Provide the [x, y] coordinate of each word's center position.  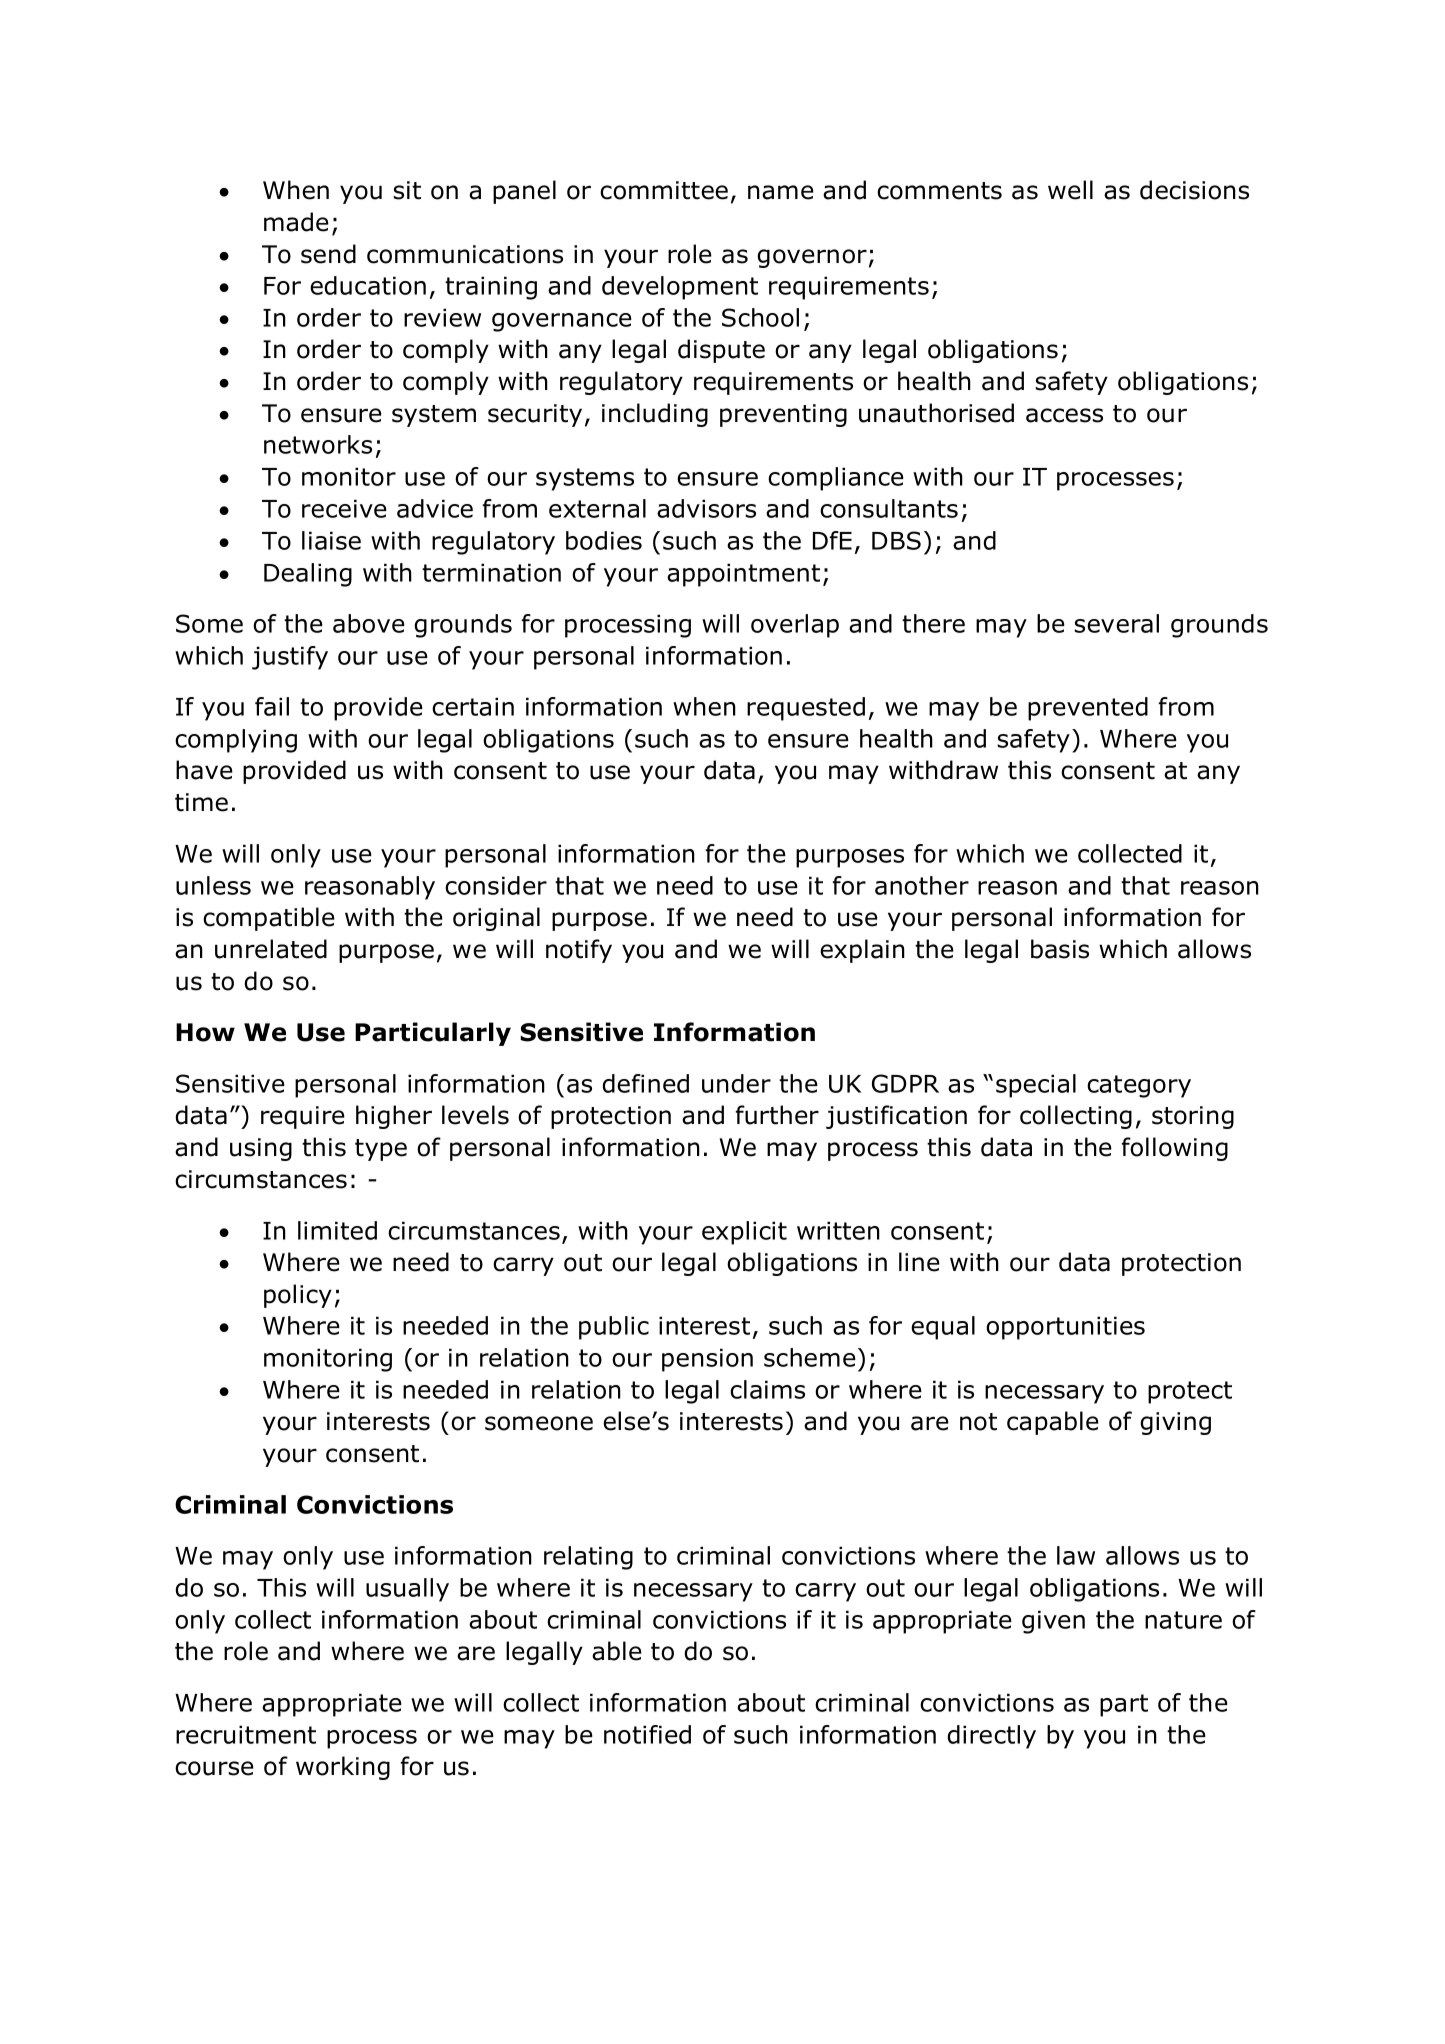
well [1070, 190]
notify [579, 951]
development [680, 288]
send [328, 254]
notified [647, 1734]
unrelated [271, 949]
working [343, 1768]
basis [1060, 949]
